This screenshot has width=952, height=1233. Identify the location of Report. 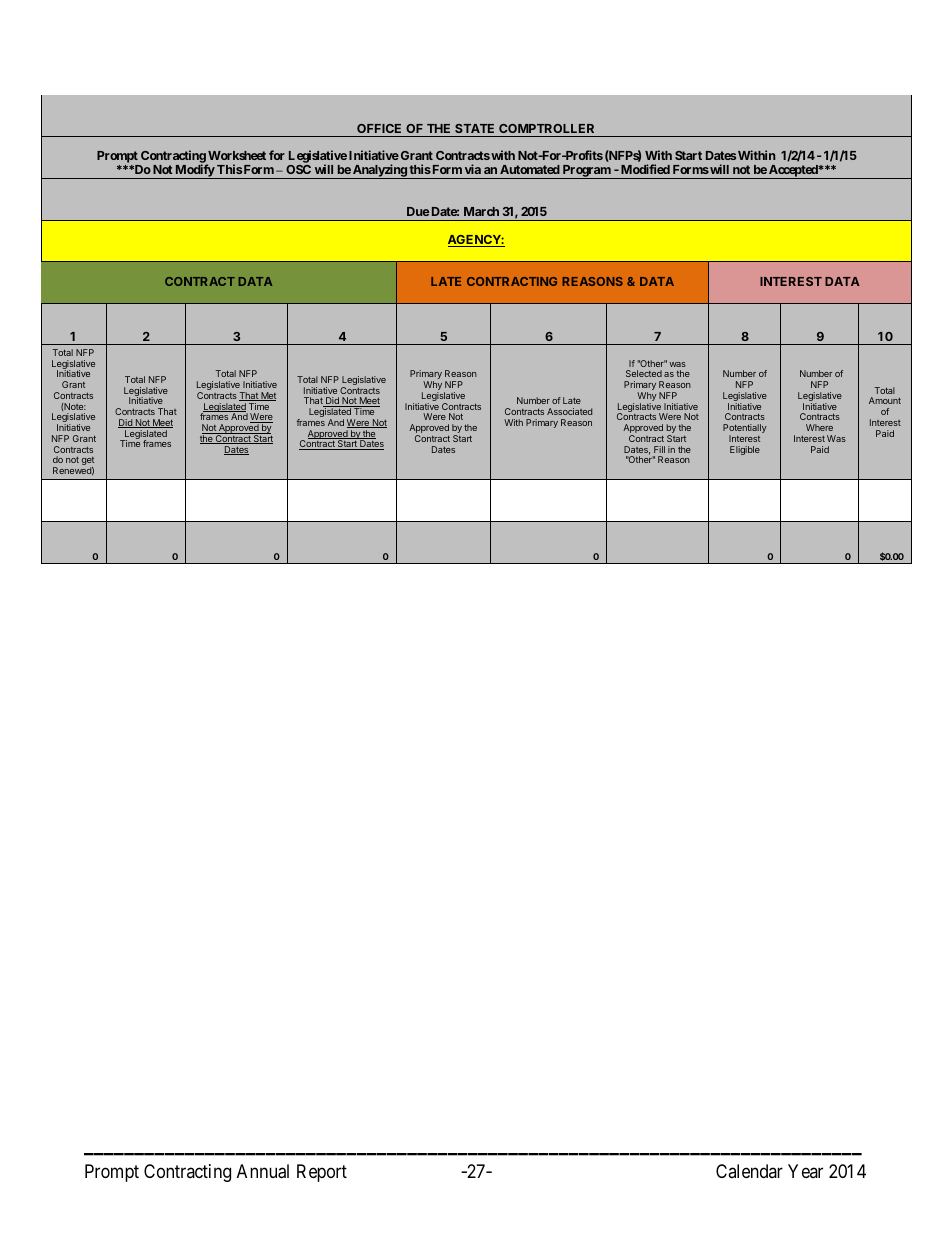
(322, 1173).
